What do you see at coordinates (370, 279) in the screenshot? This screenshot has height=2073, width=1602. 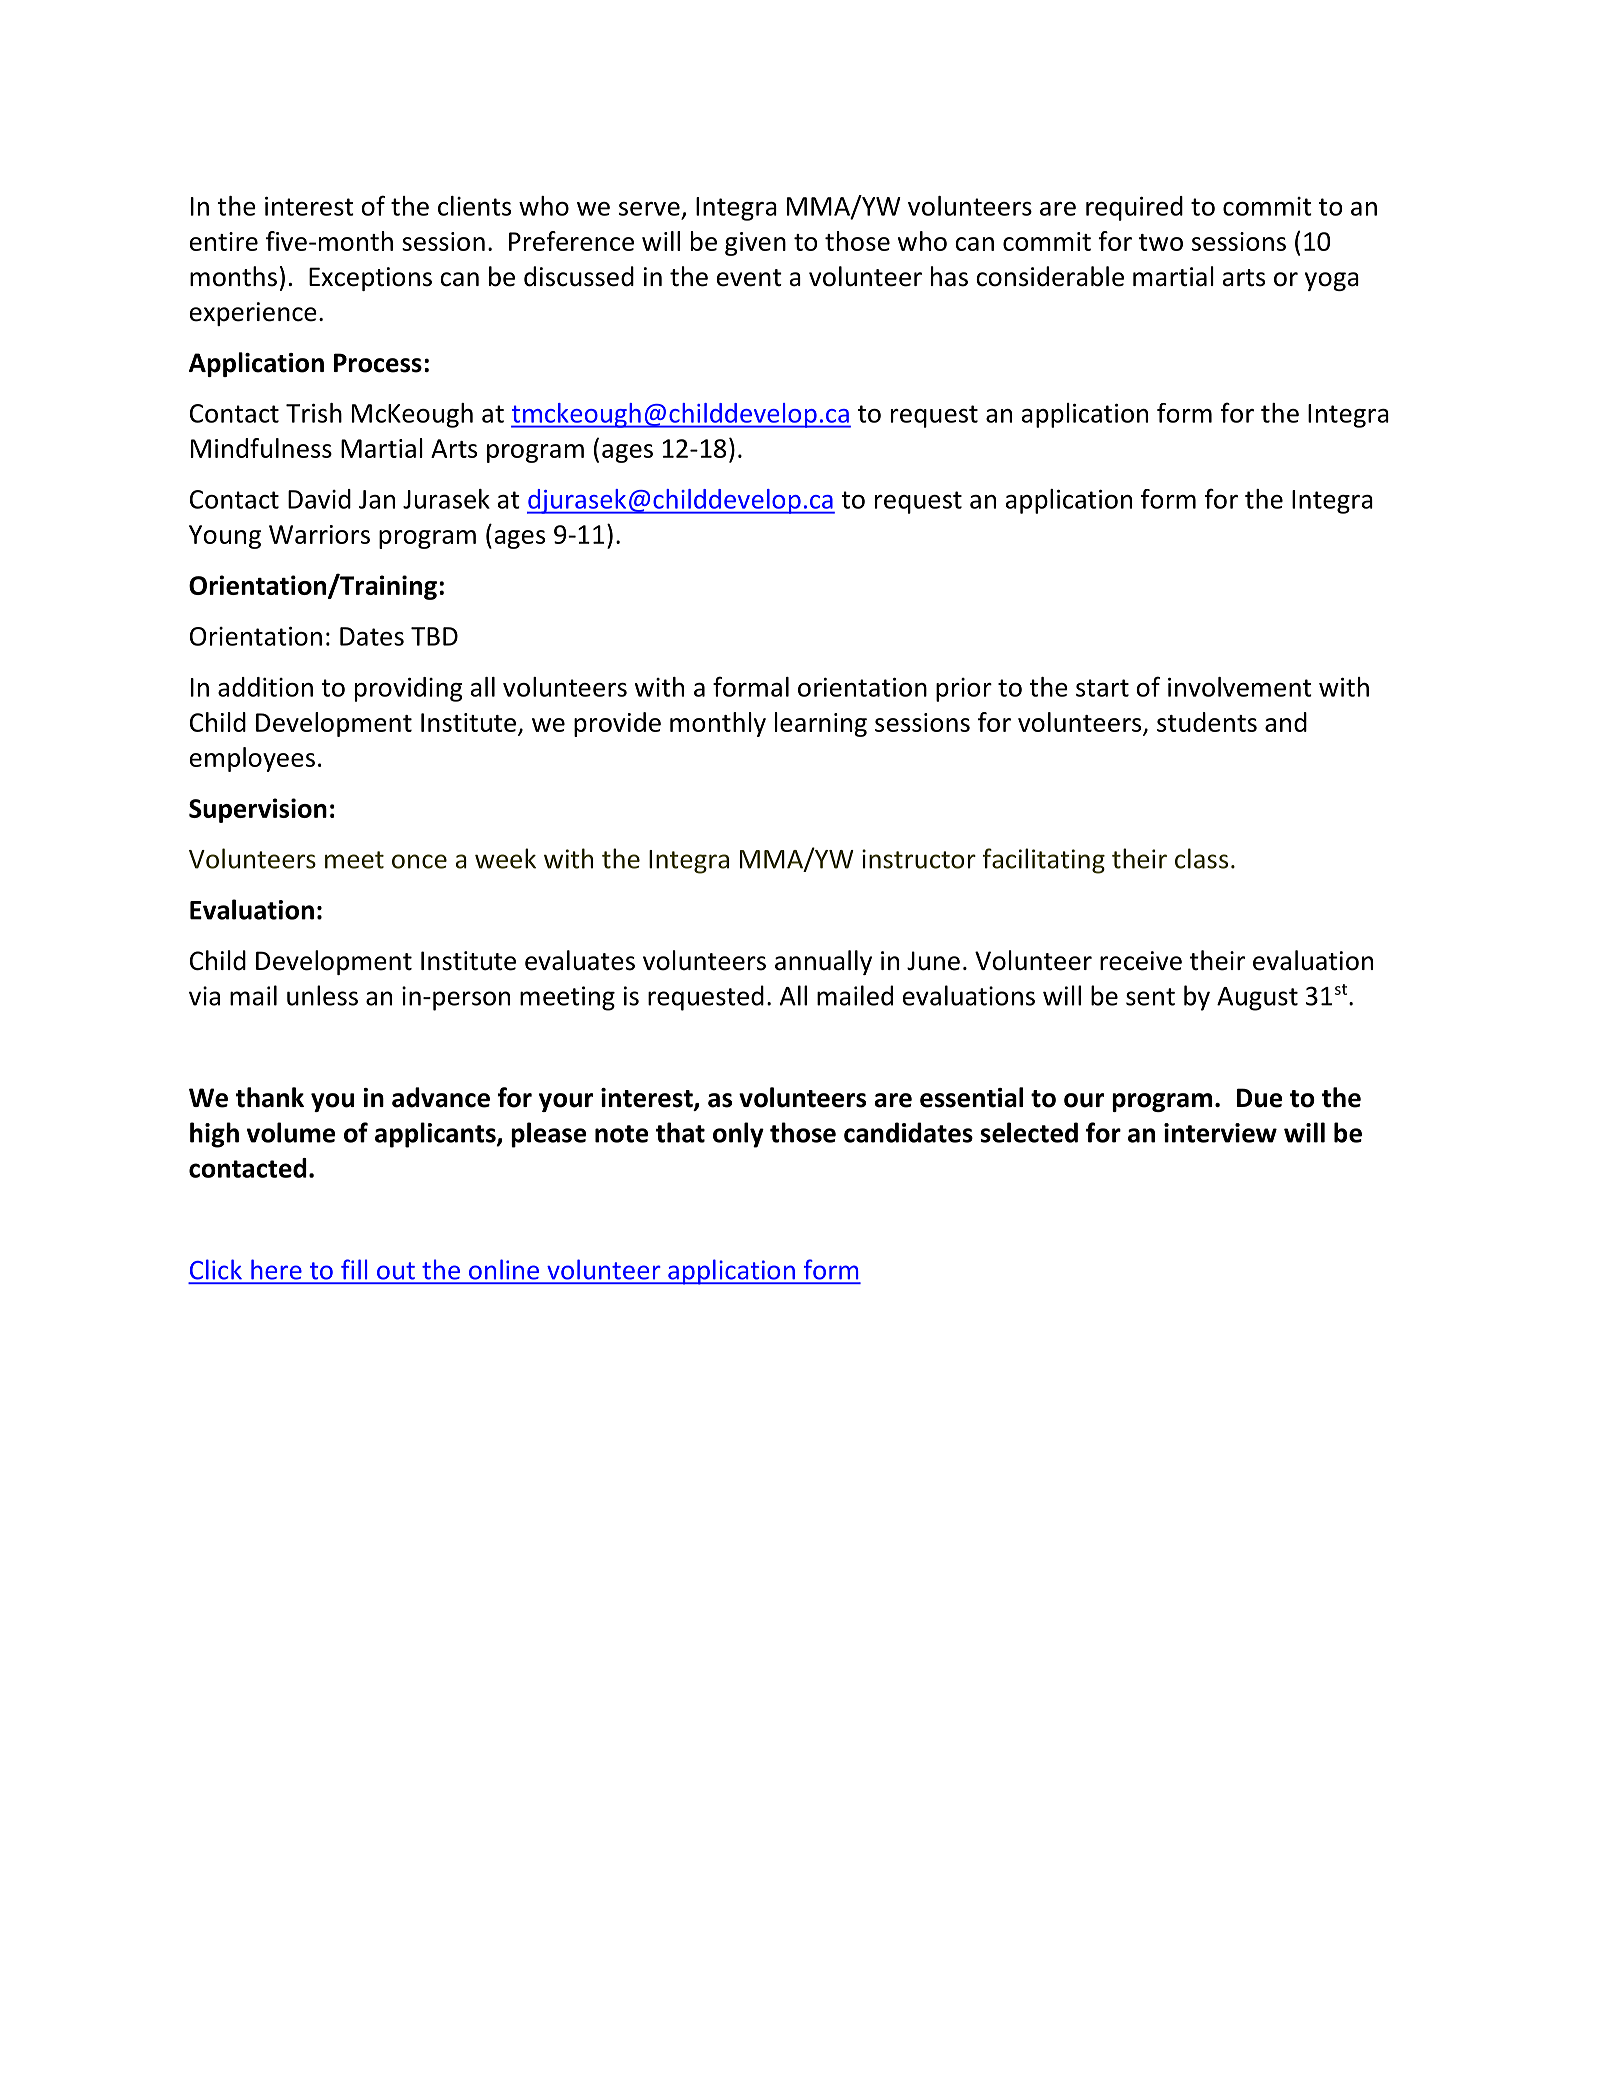 I see `Exceptions` at bounding box center [370, 279].
